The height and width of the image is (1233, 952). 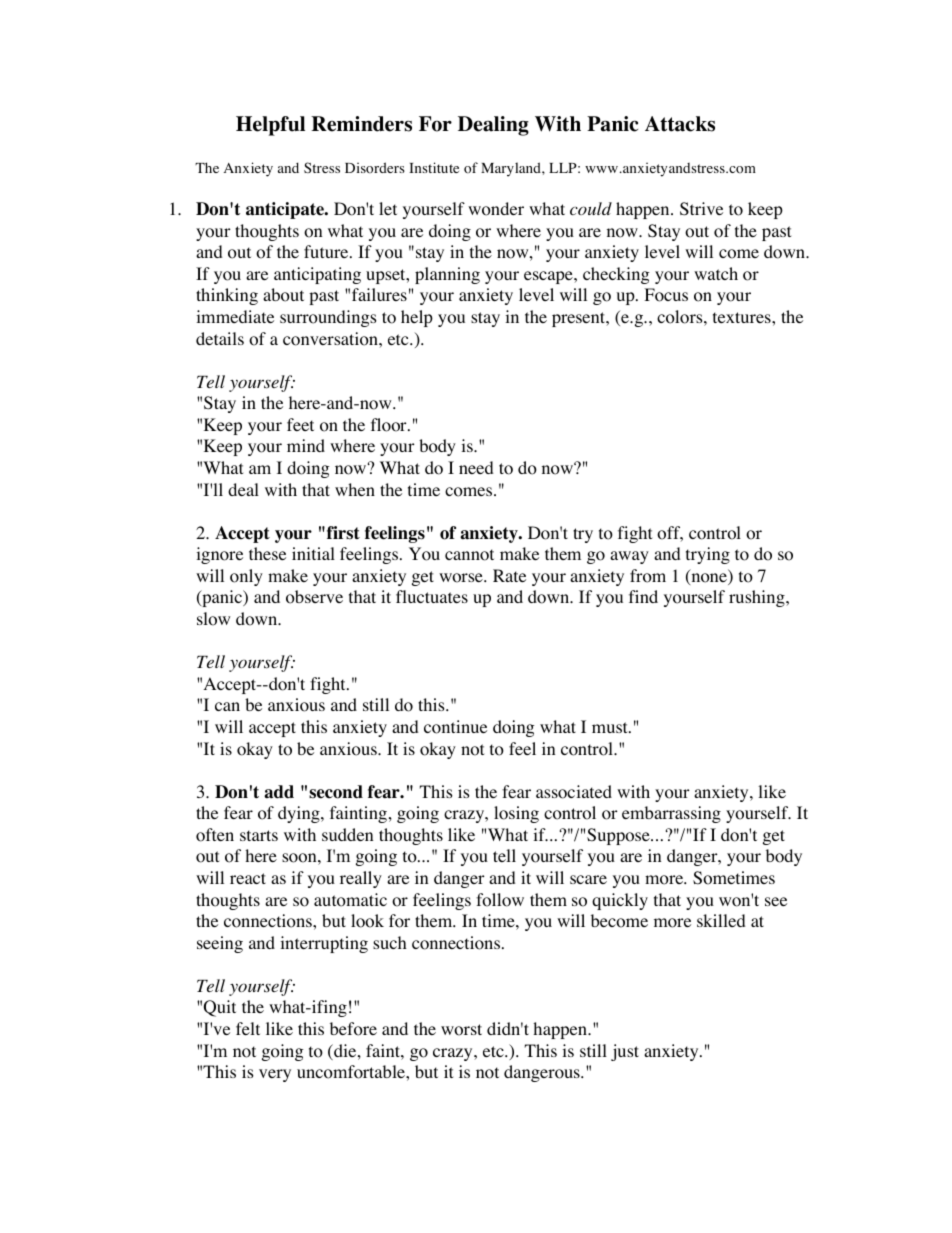 I want to click on Attacks, so click(x=680, y=124).
